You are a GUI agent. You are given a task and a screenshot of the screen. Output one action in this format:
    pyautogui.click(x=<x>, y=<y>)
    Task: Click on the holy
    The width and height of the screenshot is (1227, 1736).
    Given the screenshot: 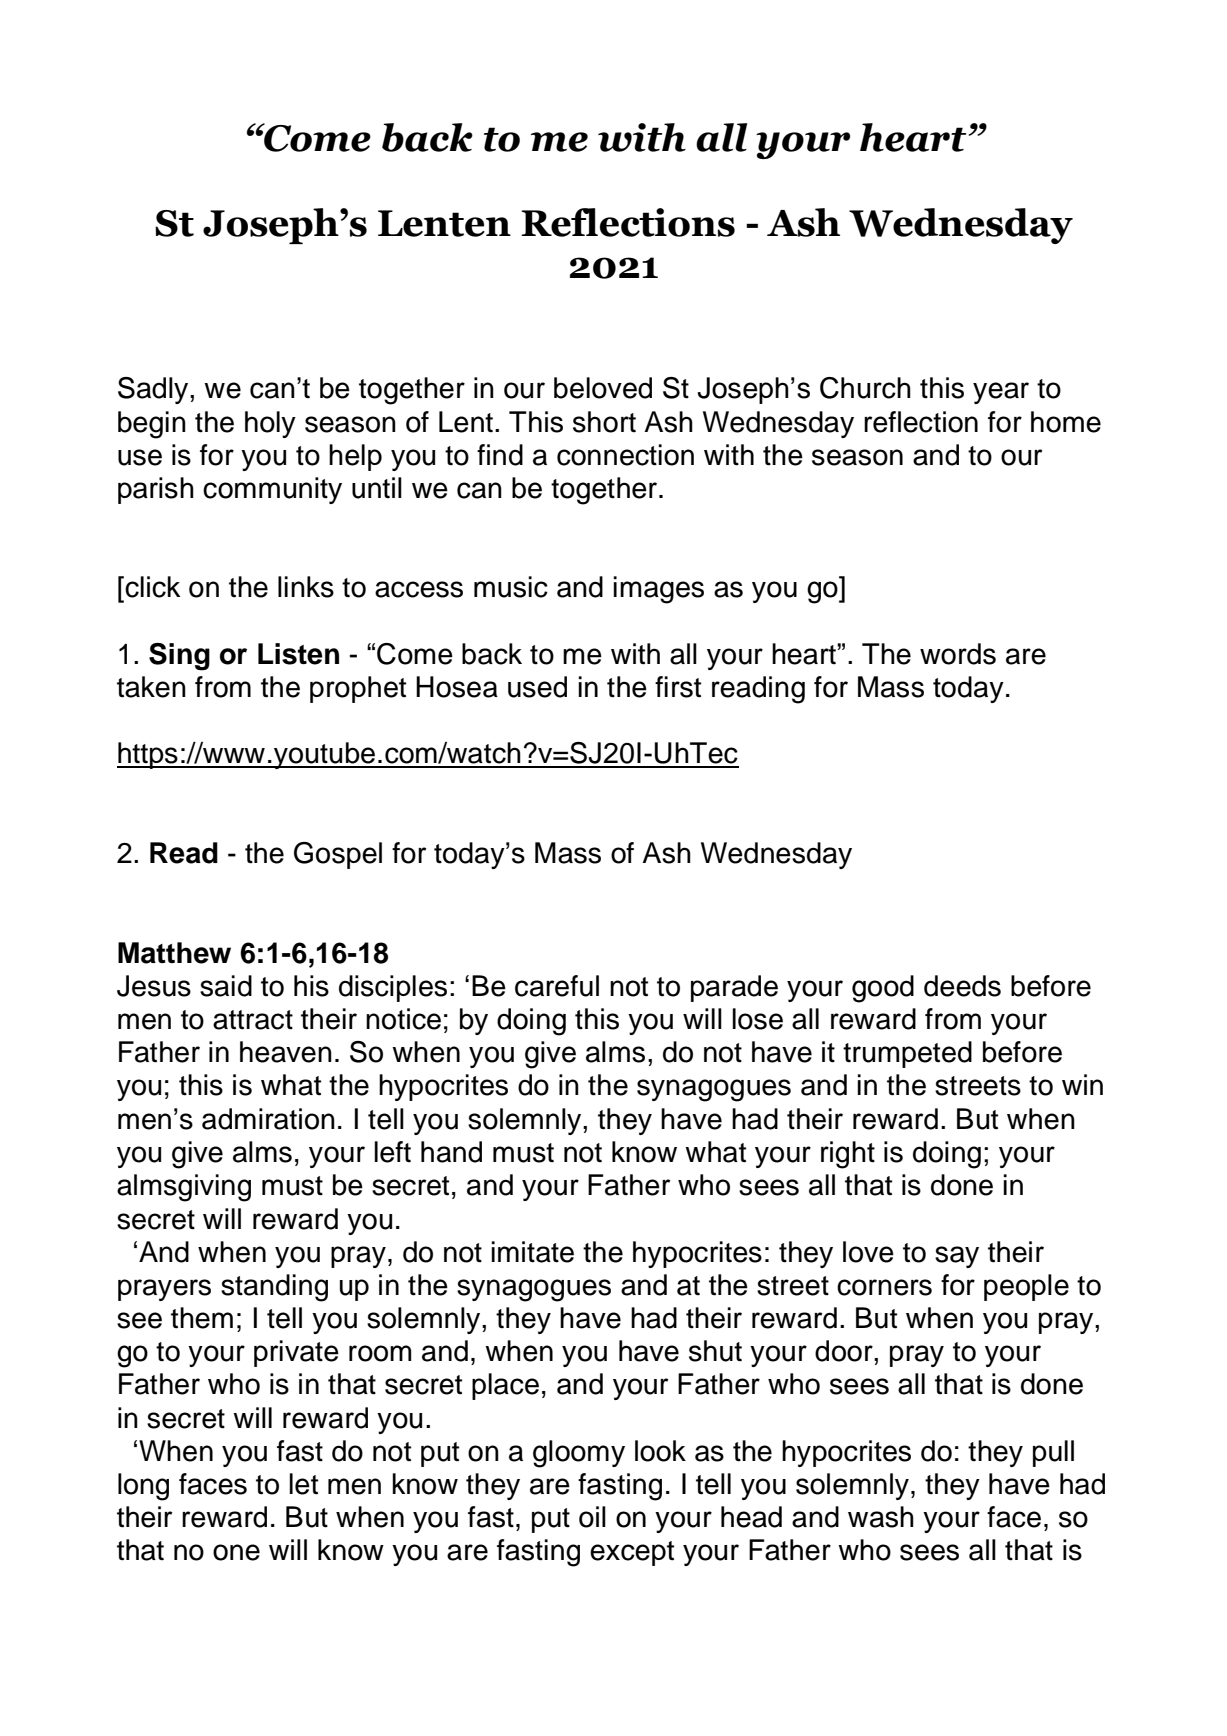 What is the action you would take?
    pyautogui.click(x=270, y=424)
